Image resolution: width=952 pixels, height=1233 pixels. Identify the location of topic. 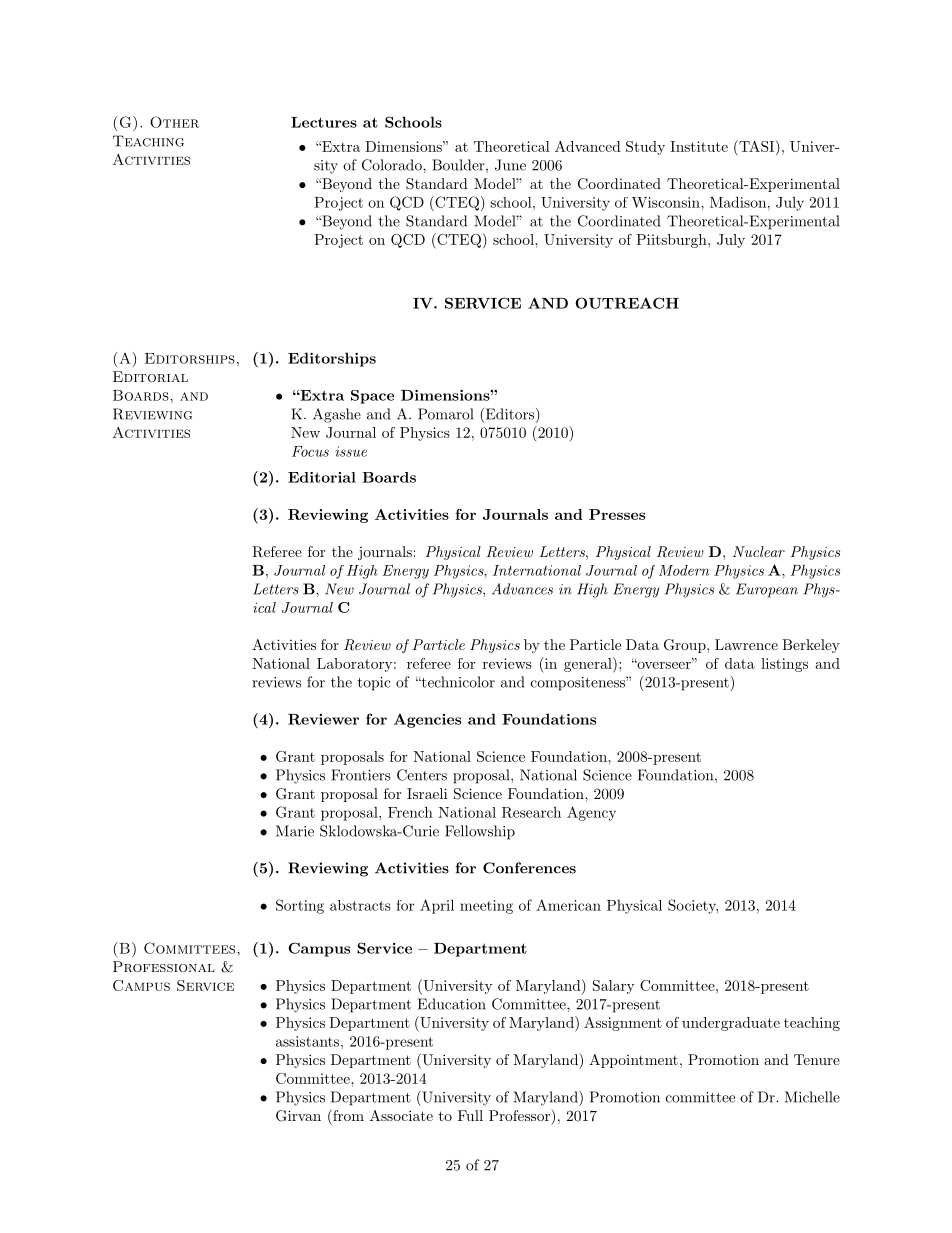
(374, 684).
